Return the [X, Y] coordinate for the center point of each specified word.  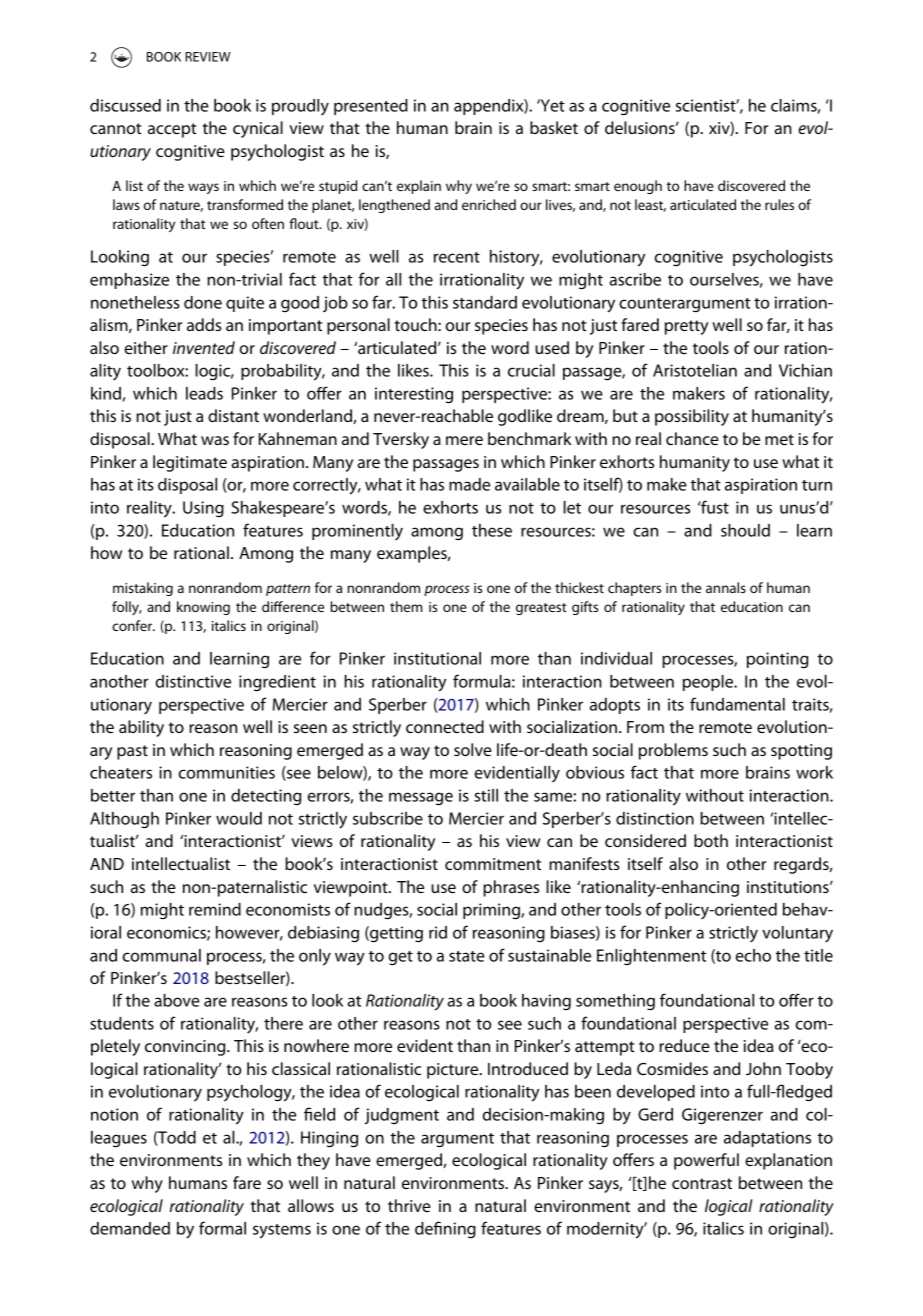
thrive [409, 1205]
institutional [437, 658]
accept [172, 130]
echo [753, 955]
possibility [692, 417]
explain [419, 187]
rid [438, 932]
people [709, 683]
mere [464, 440]
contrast [702, 1183]
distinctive [193, 681]
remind [215, 909]
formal [222, 1228]
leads [204, 393]
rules [779, 204]
